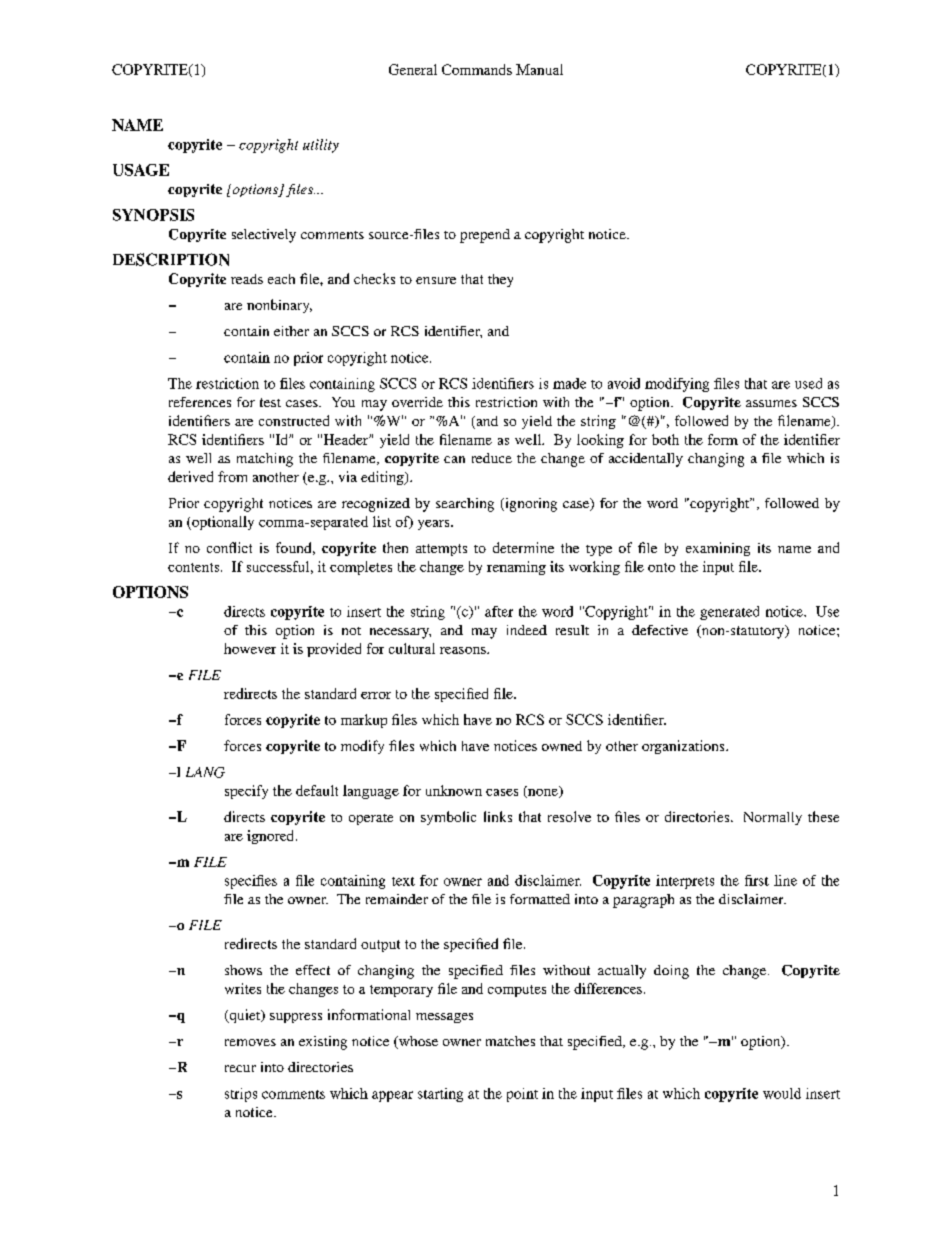  What do you see at coordinates (539, 69) in the screenshot?
I see `Manual` at bounding box center [539, 69].
